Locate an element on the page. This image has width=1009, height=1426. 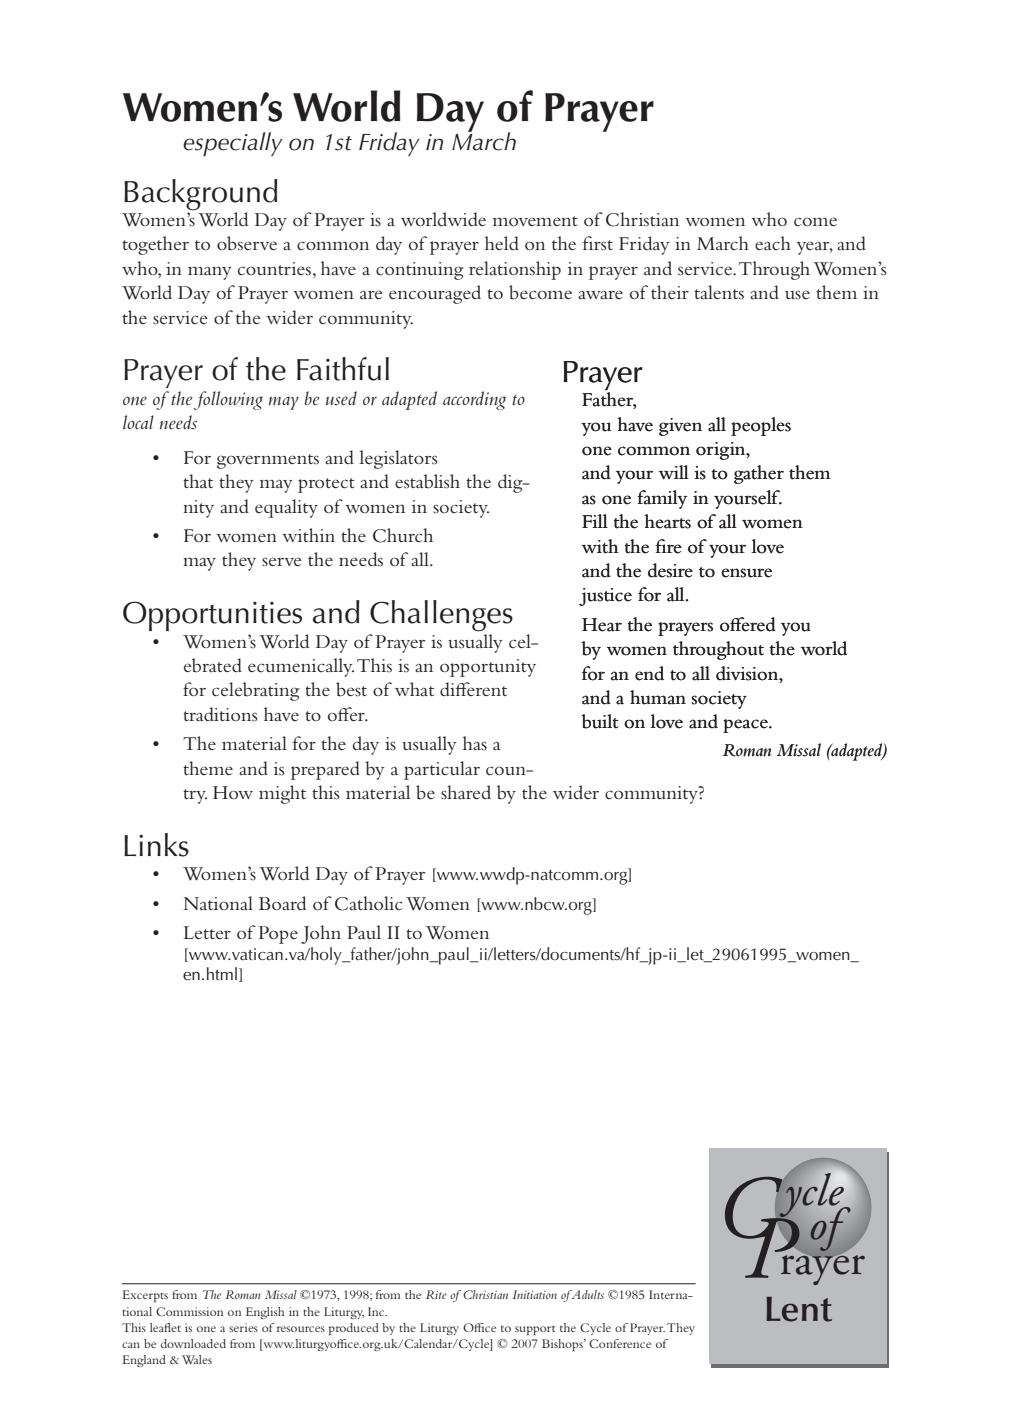
Background is located at coordinates (201, 195).
